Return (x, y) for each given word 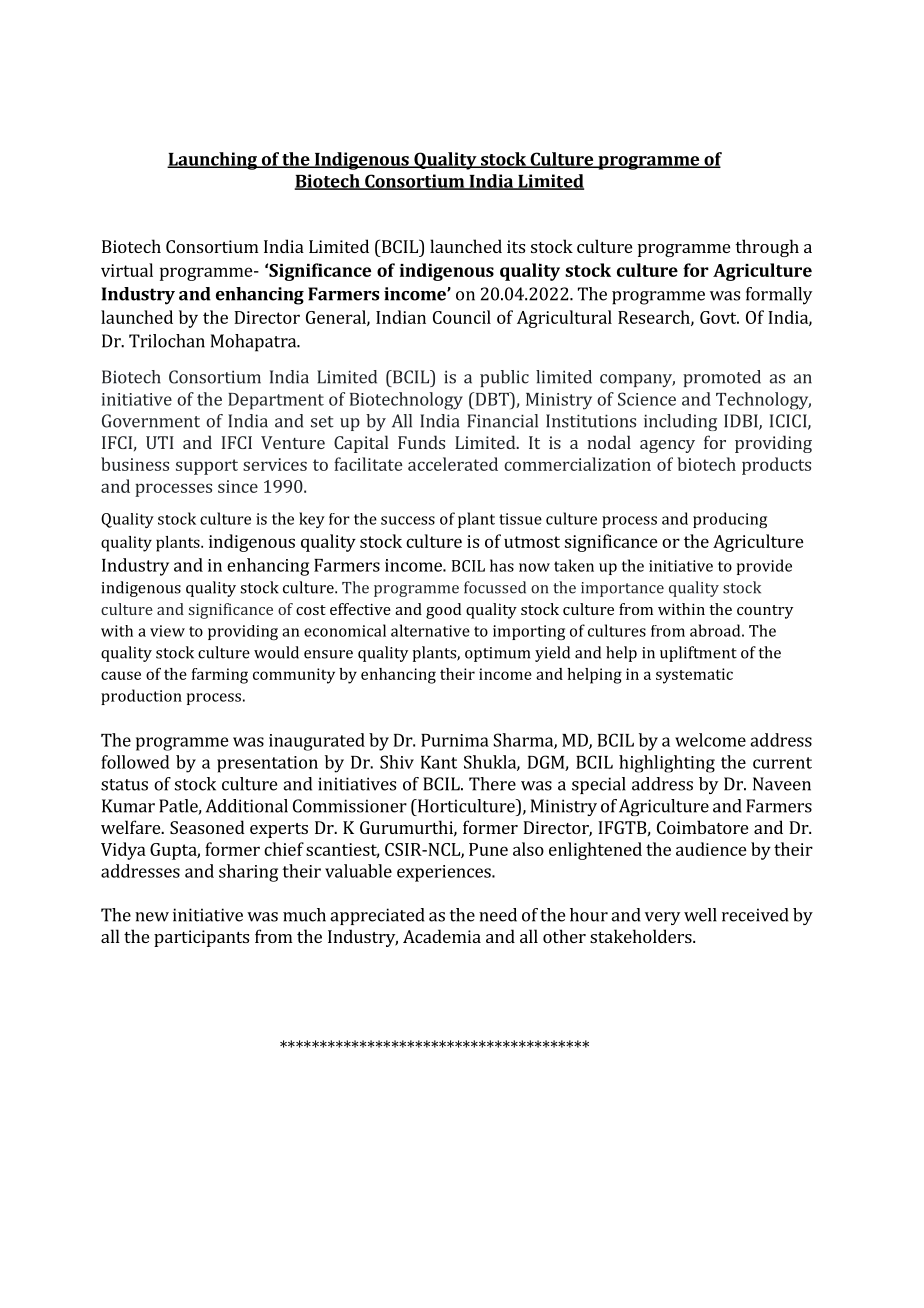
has (502, 565)
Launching (213, 161)
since (238, 486)
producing (730, 520)
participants (201, 938)
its (516, 246)
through (767, 248)
